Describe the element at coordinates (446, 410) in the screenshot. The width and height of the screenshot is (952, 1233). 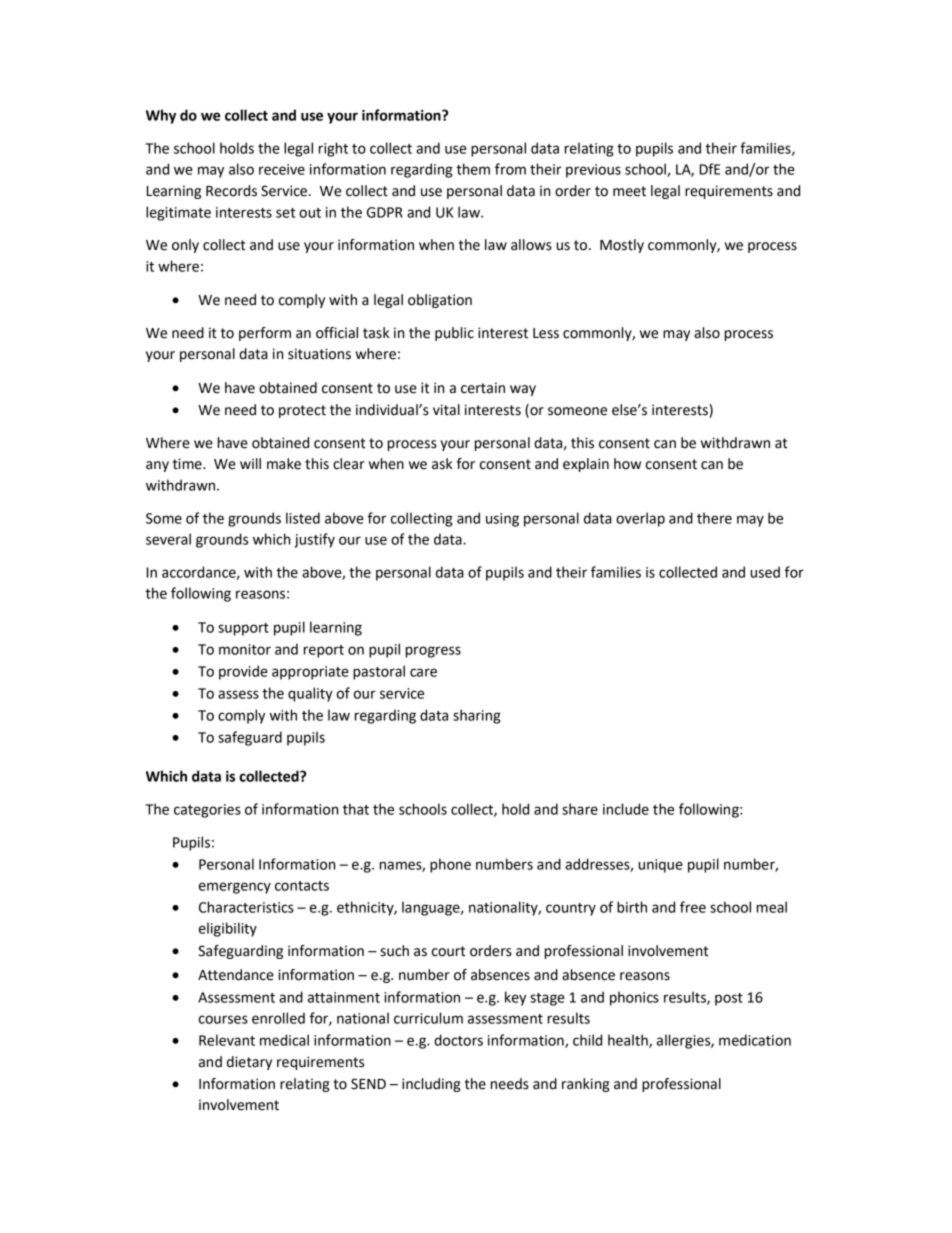
I see `vital` at that location.
